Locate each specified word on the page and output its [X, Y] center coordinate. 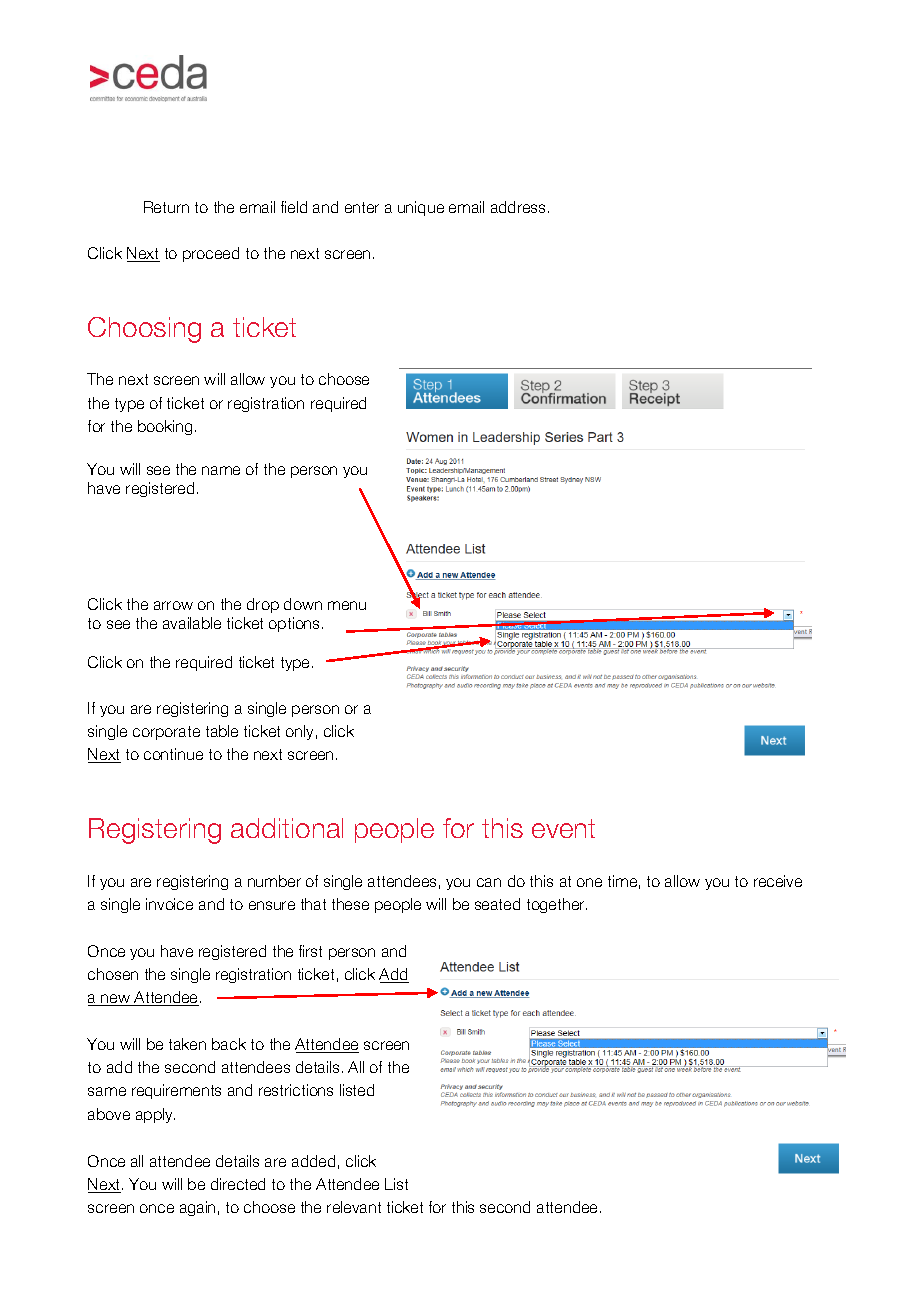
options [296, 624]
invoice [169, 904]
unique [421, 208]
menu [347, 605]
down [303, 604]
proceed [211, 254]
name [221, 470]
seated [497, 904]
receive [778, 881]
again [197, 1208]
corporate [166, 733]
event [563, 828]
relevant [354, 1207]
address [518, 207]
